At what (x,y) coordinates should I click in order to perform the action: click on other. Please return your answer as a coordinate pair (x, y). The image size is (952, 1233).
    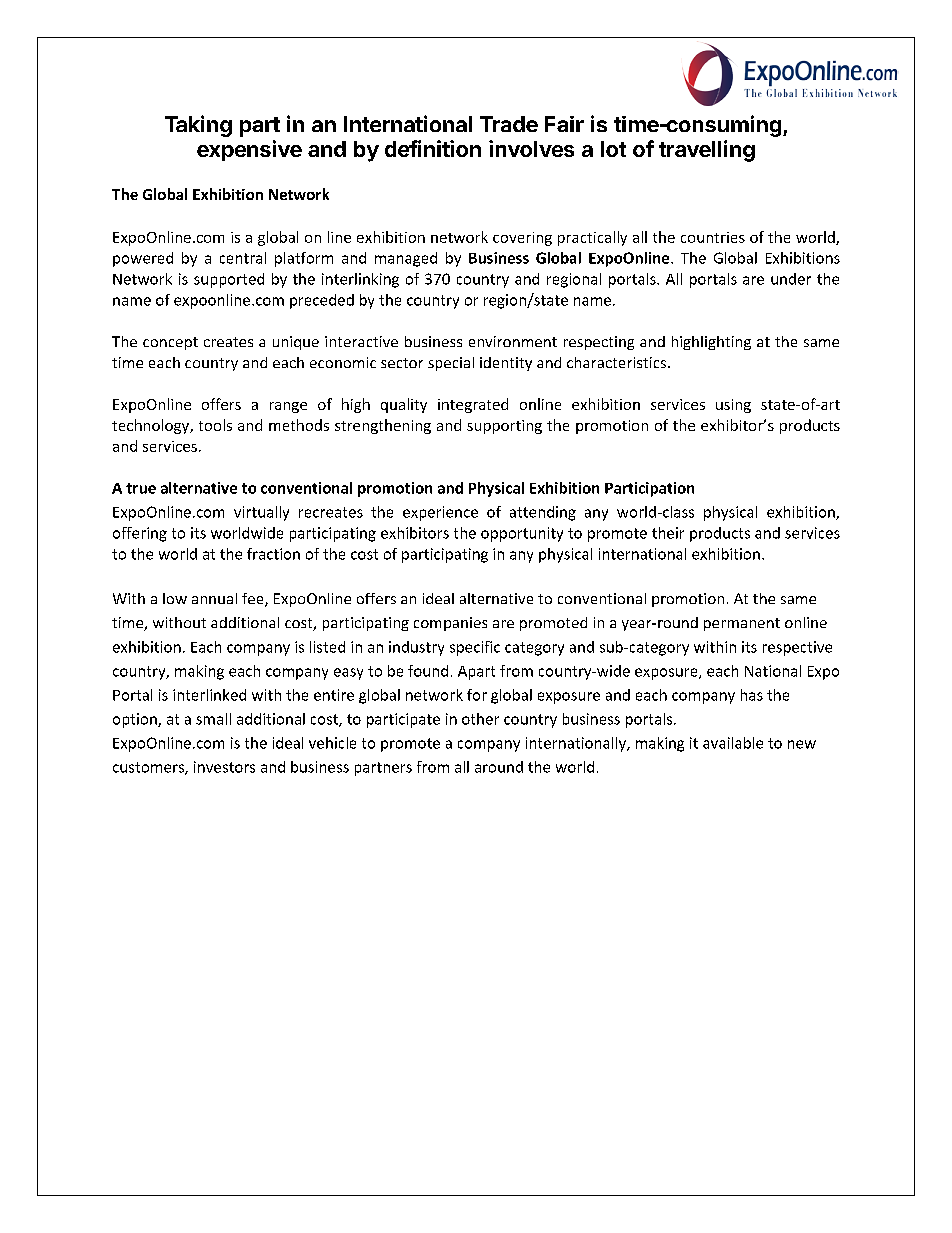
    Looking at the image, I should click on (480, 719).
